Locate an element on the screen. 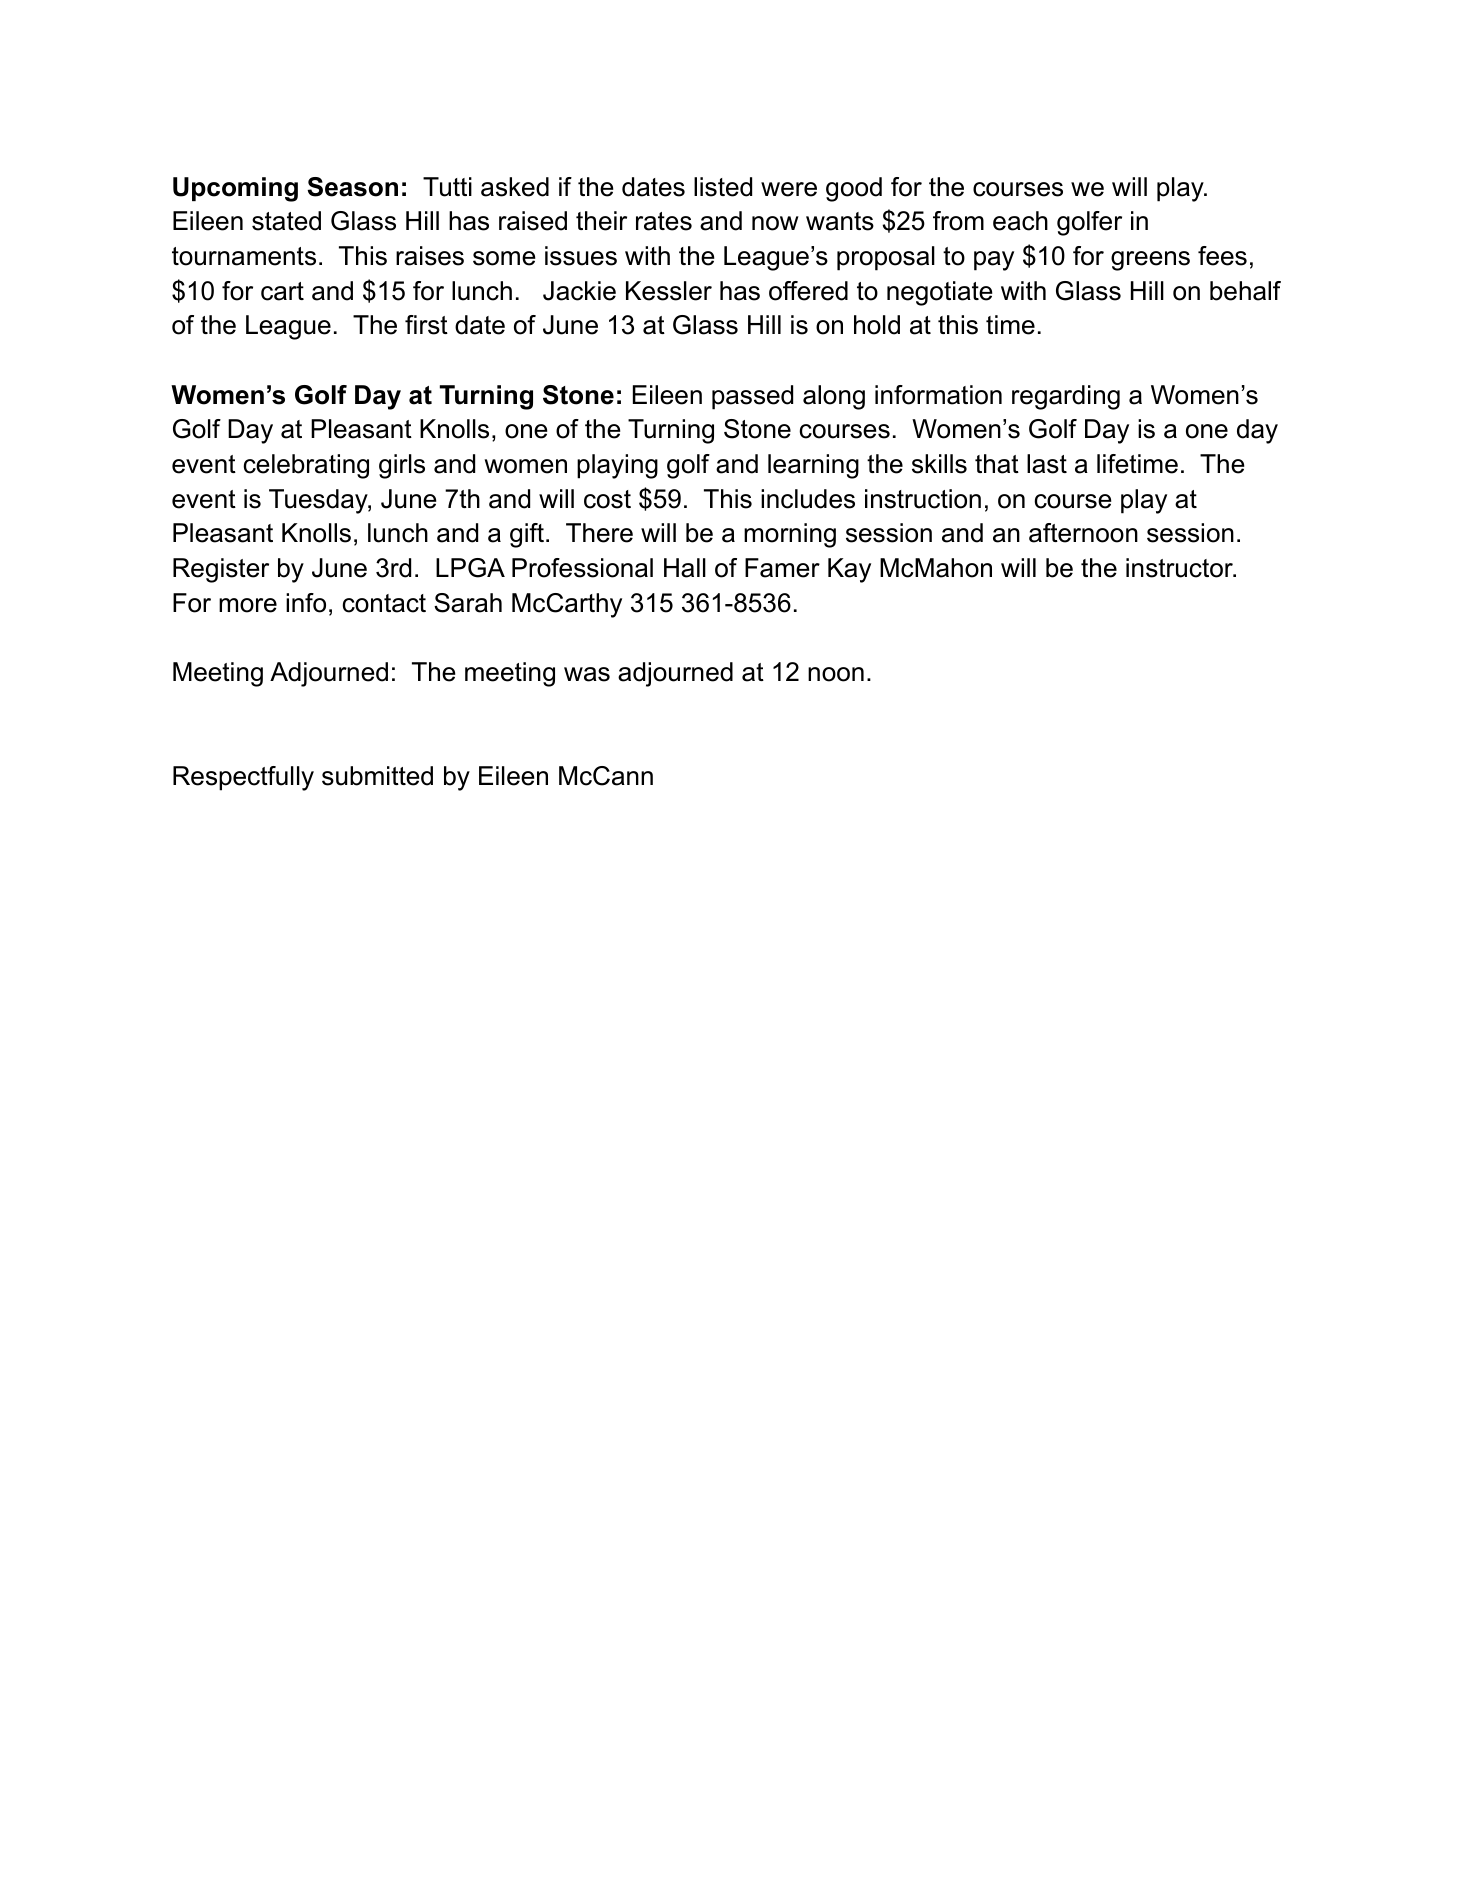  last is located at coordinates (1047, 464).
